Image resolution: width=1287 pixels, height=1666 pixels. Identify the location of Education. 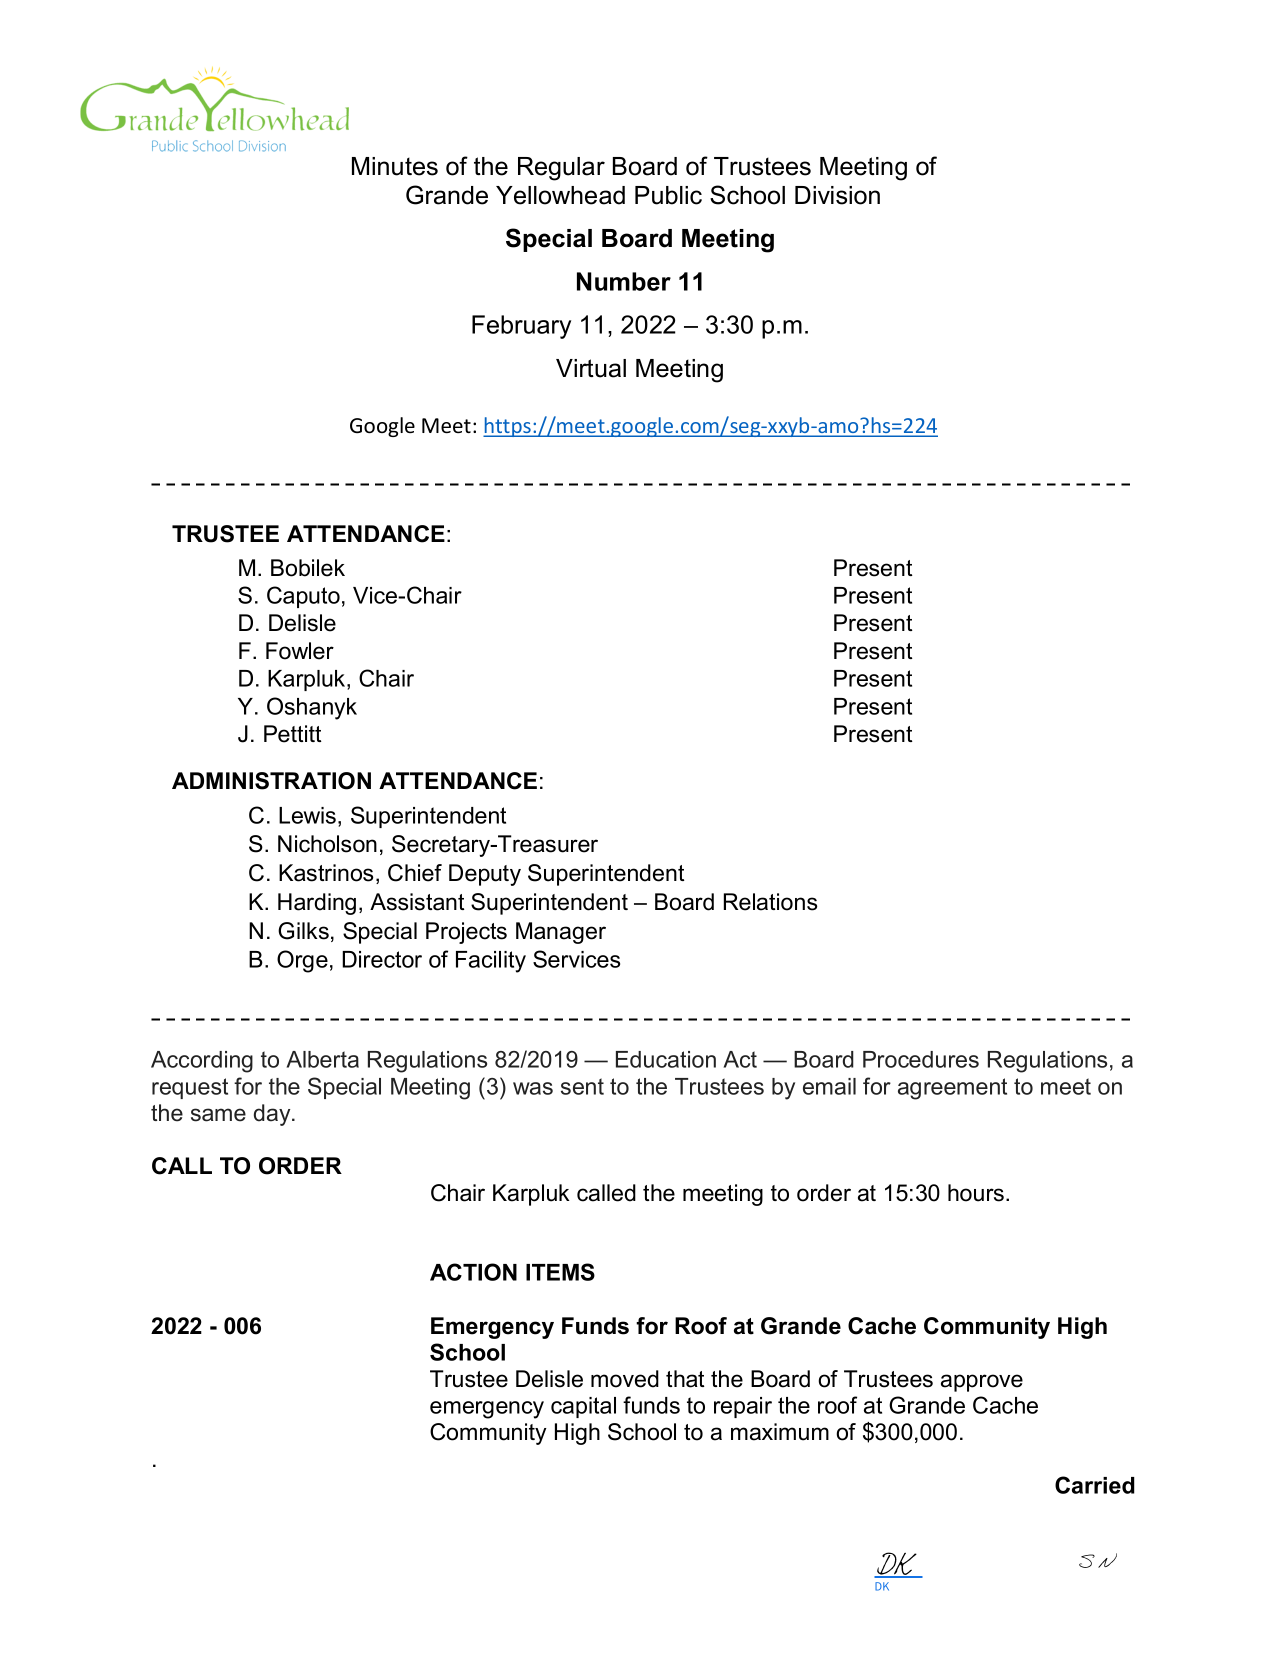
(666, 1059).
